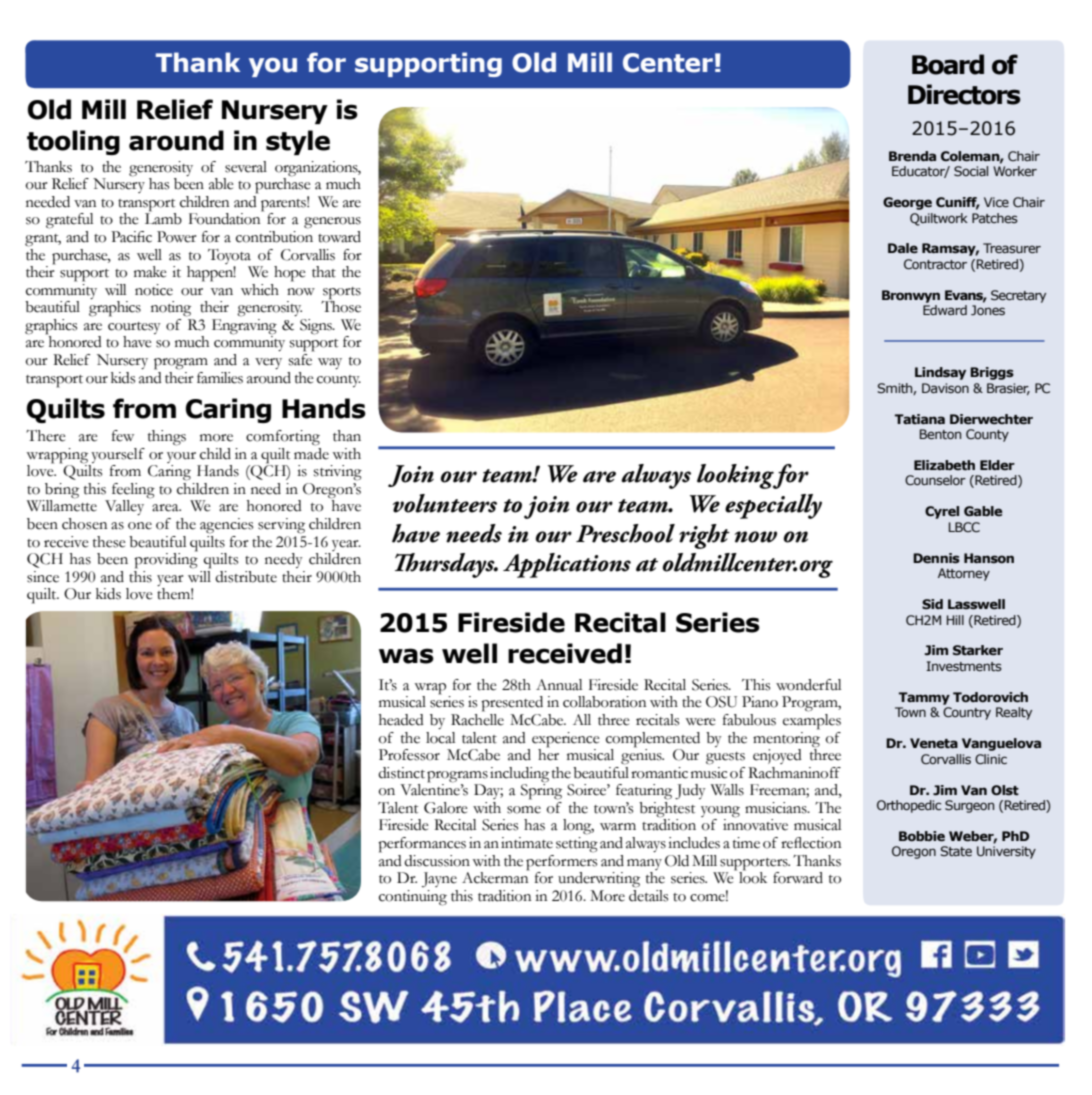 The width and height of the document is (1092, 1095). Describe the element at coordinates (559, 685) in the document. I see `Annual` at that location.
